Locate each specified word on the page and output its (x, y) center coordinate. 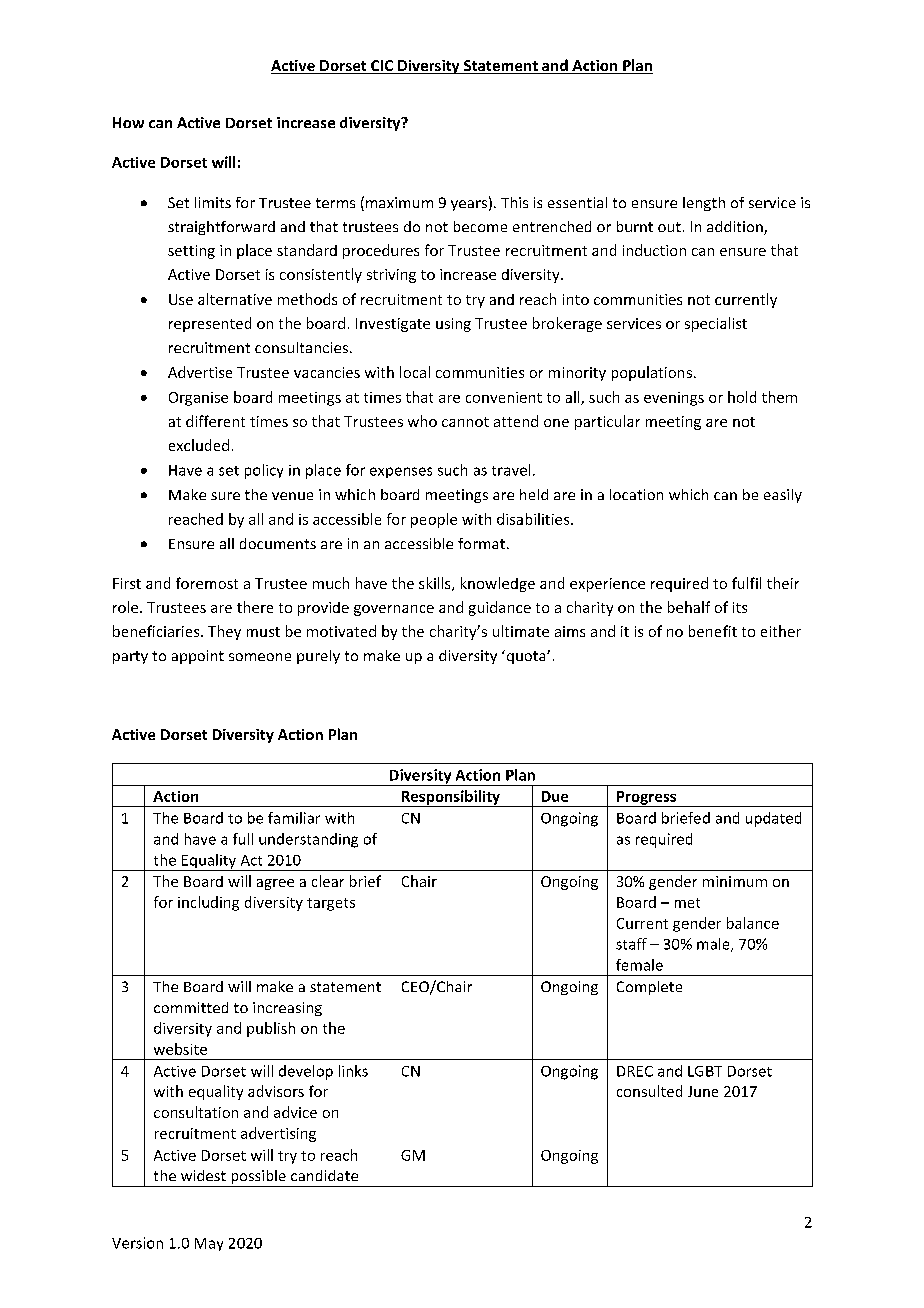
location (636, 494)
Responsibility (450, 798)
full (243, 839)
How (128, 122)
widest (203, 1175)
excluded (199, 445)
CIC (382, 67)
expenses (401, 472)
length (704, 204)
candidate (324, 1175)
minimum (735, 881)
